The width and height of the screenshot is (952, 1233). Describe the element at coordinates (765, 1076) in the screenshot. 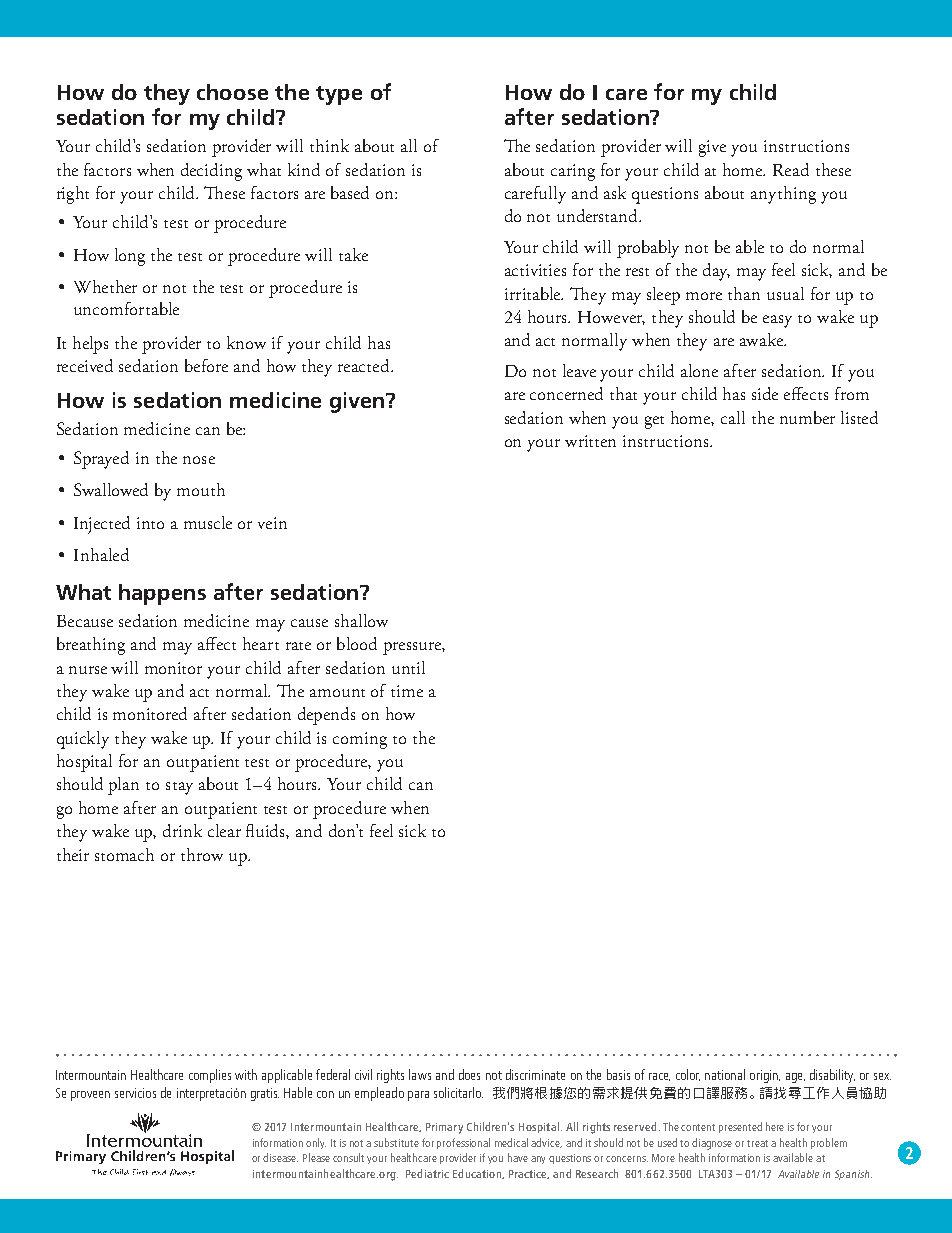

I see `origin` at that location.
